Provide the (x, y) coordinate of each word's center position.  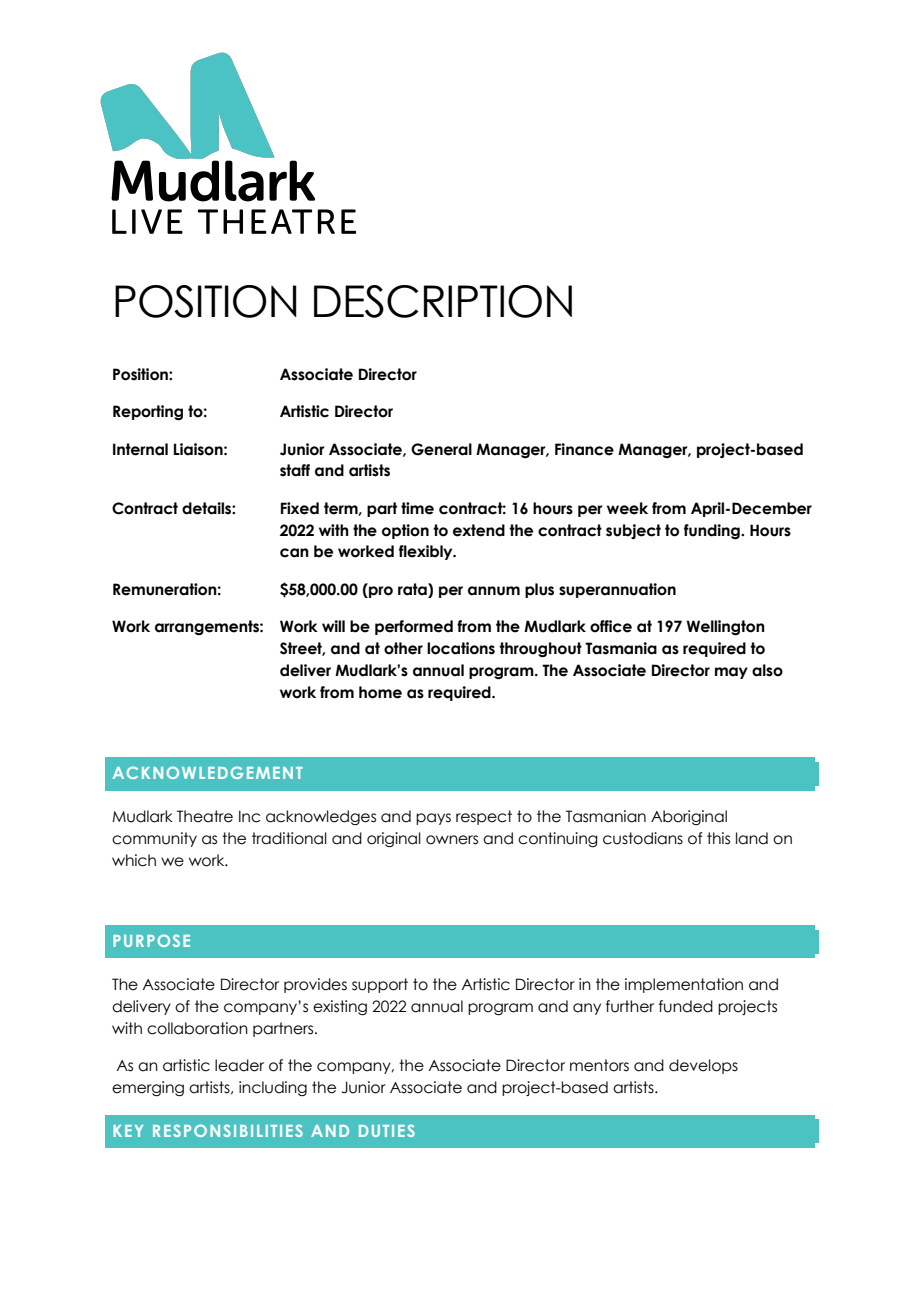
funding (713, 531)
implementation (684, 985)
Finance (584, 449)
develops (703, 1066)
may (731, 673)
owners (452, 840)
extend (479, 530)
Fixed (300, 508)
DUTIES (387, 1130)
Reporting (148, 413)
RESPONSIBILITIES (228, 1130)
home (380, 692)
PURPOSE (151, 940)
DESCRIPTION (443, 301)
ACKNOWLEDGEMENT (208, 772)
